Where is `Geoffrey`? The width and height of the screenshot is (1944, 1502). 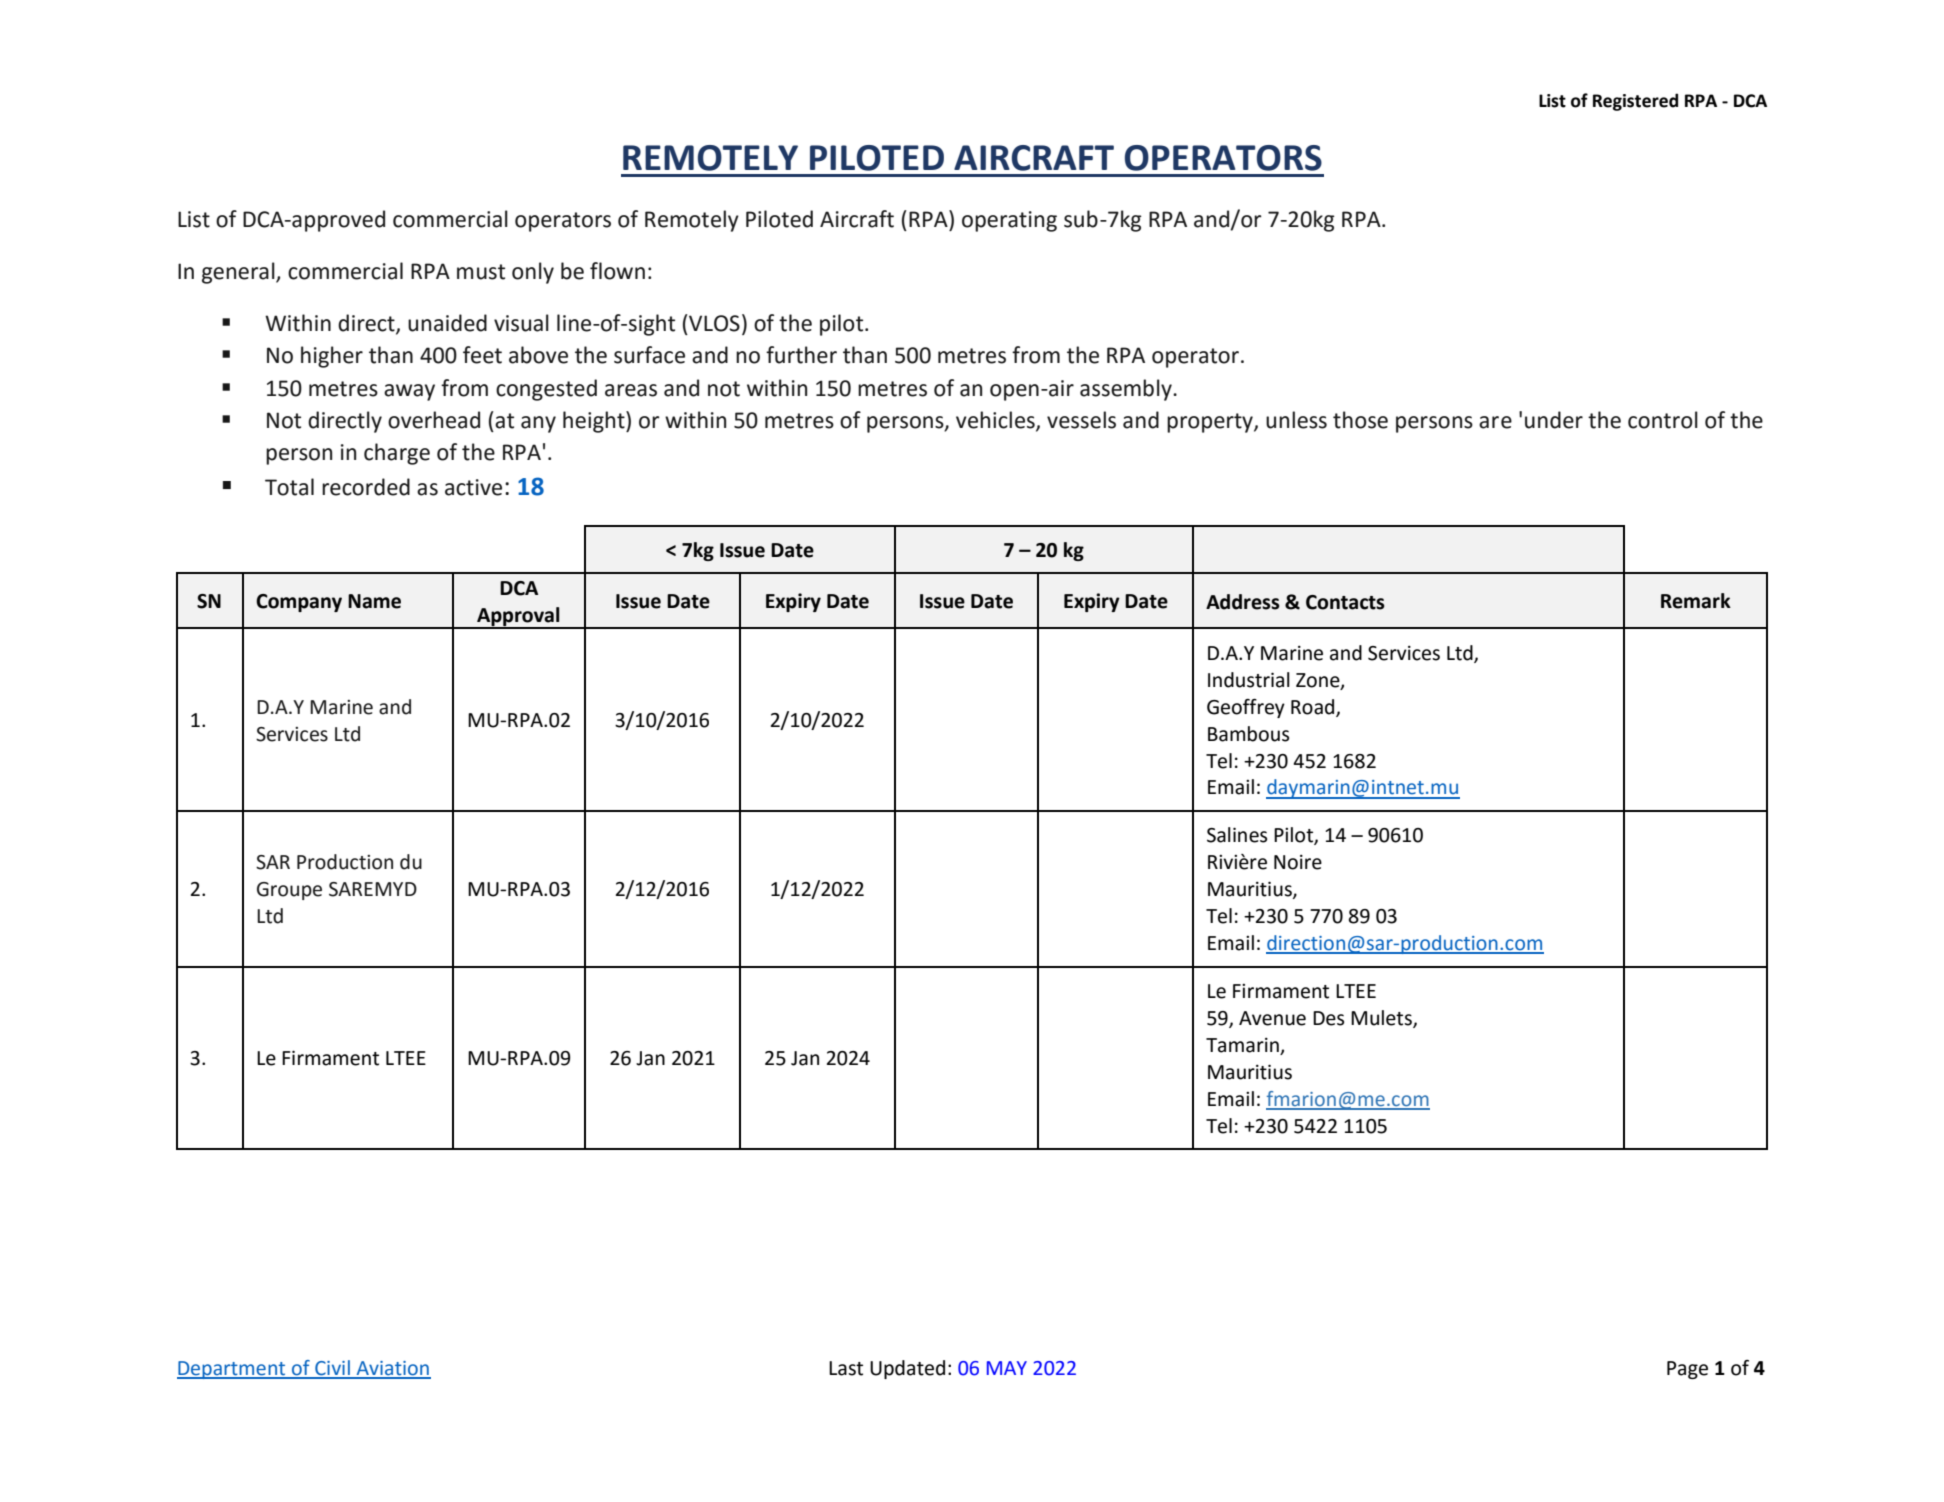
Geoffrey is located at coordinates (1246, 708).
